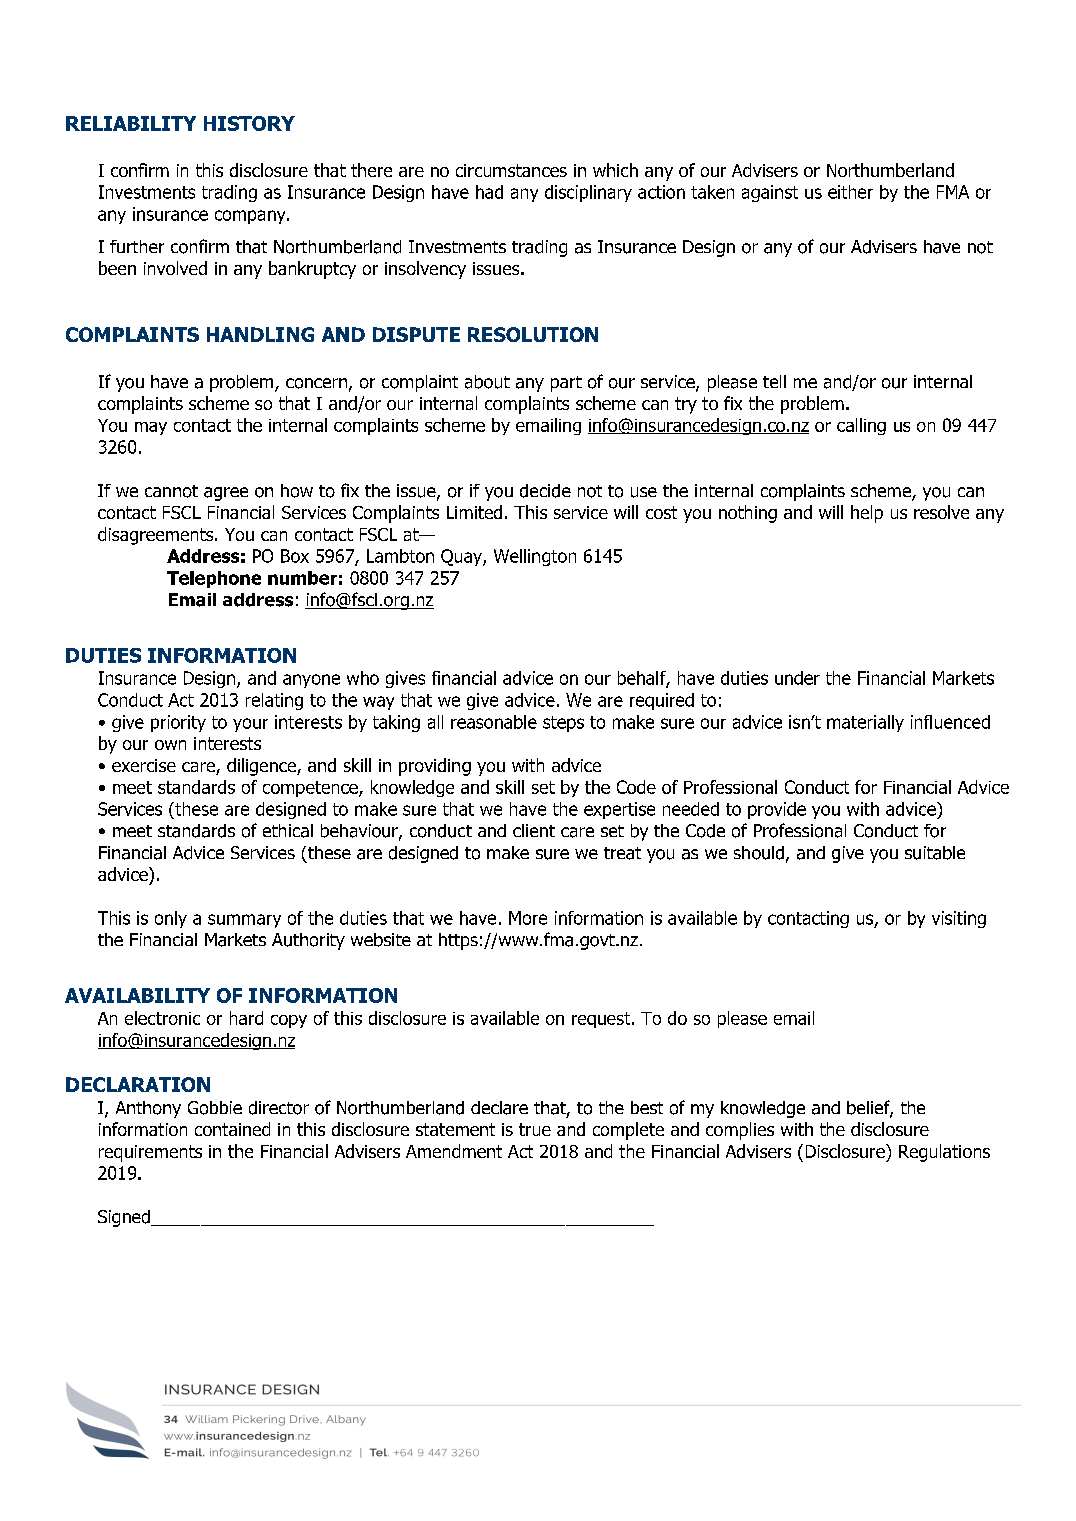  I want to click on Wellington, so click(535, 557).
